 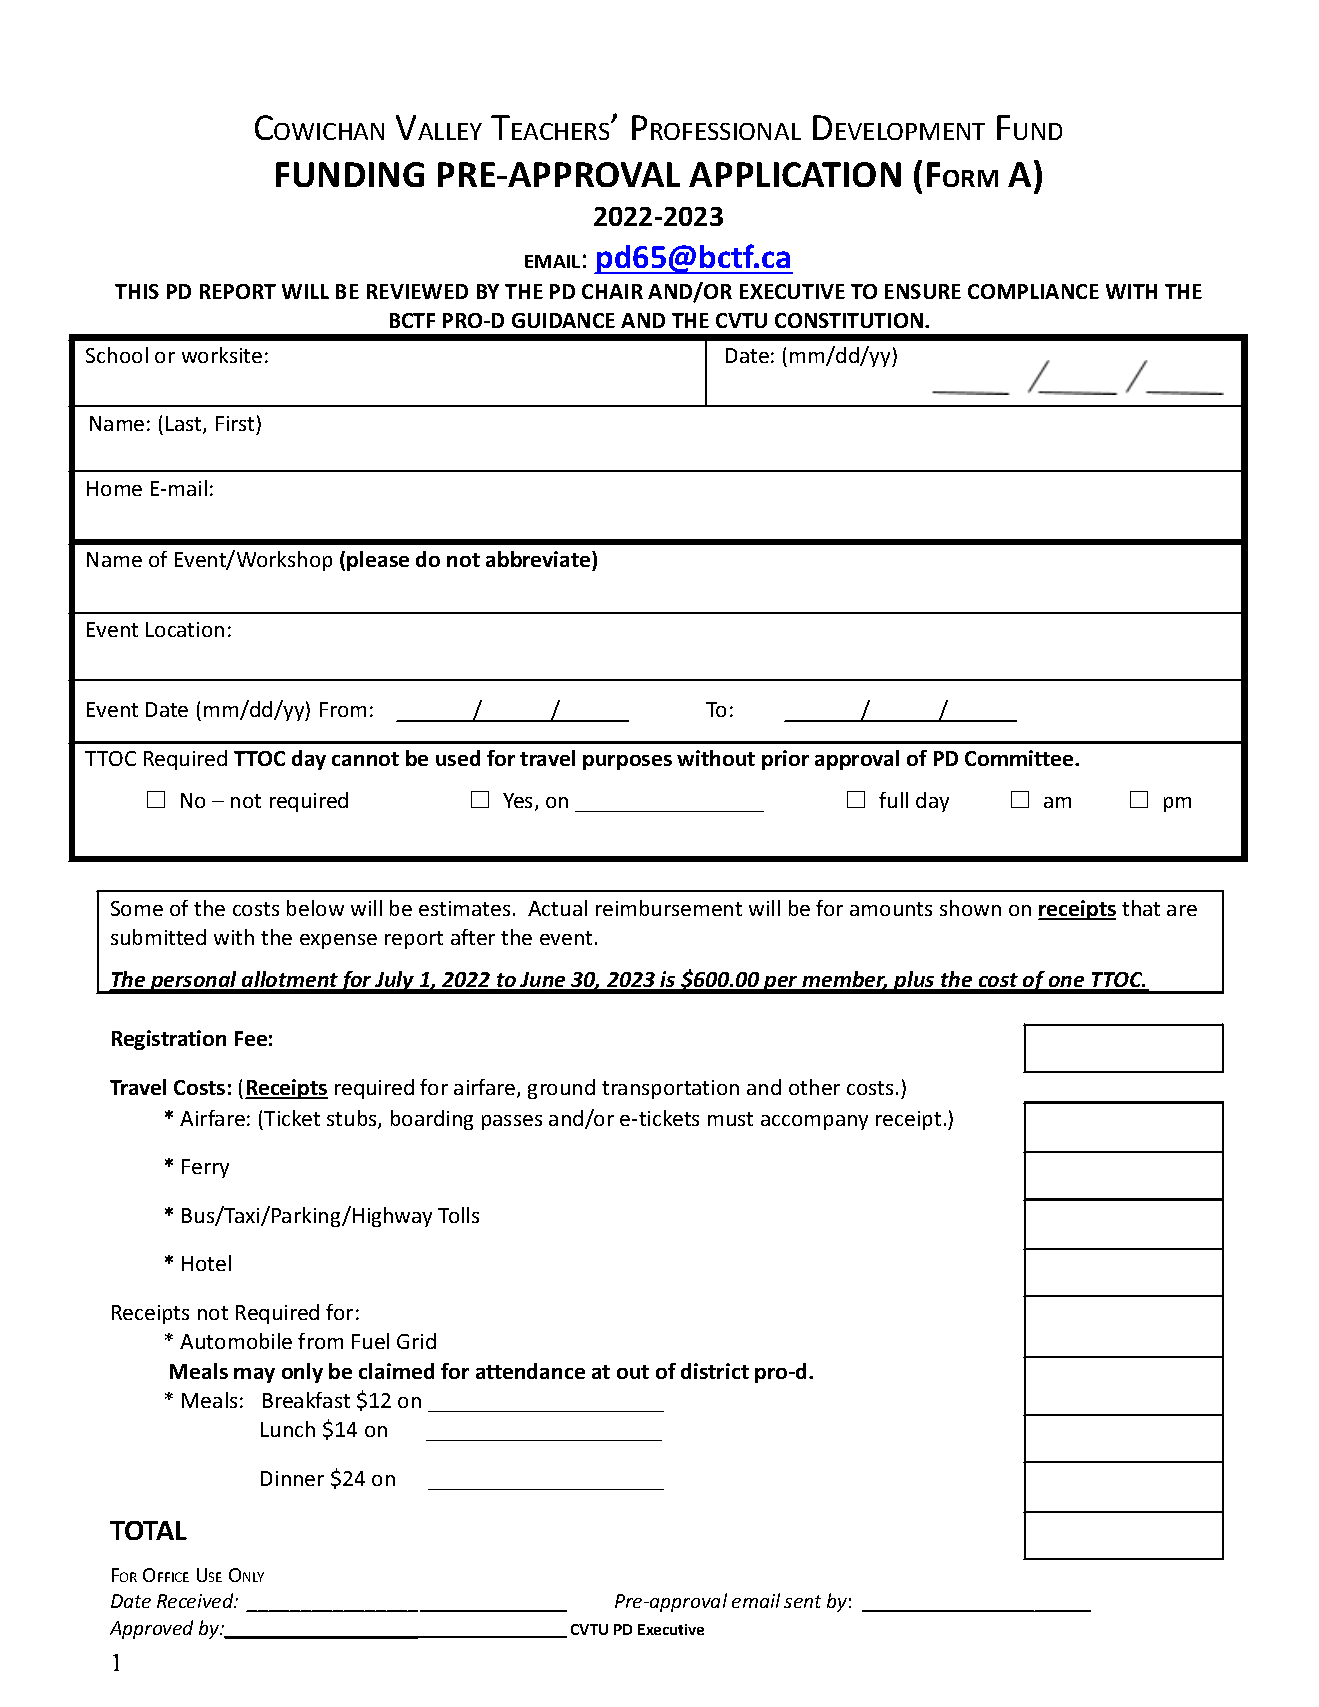 What do you see at coordinates (196, 1600) in the page?
I see `Received` at bounding box center [196, 1600].
